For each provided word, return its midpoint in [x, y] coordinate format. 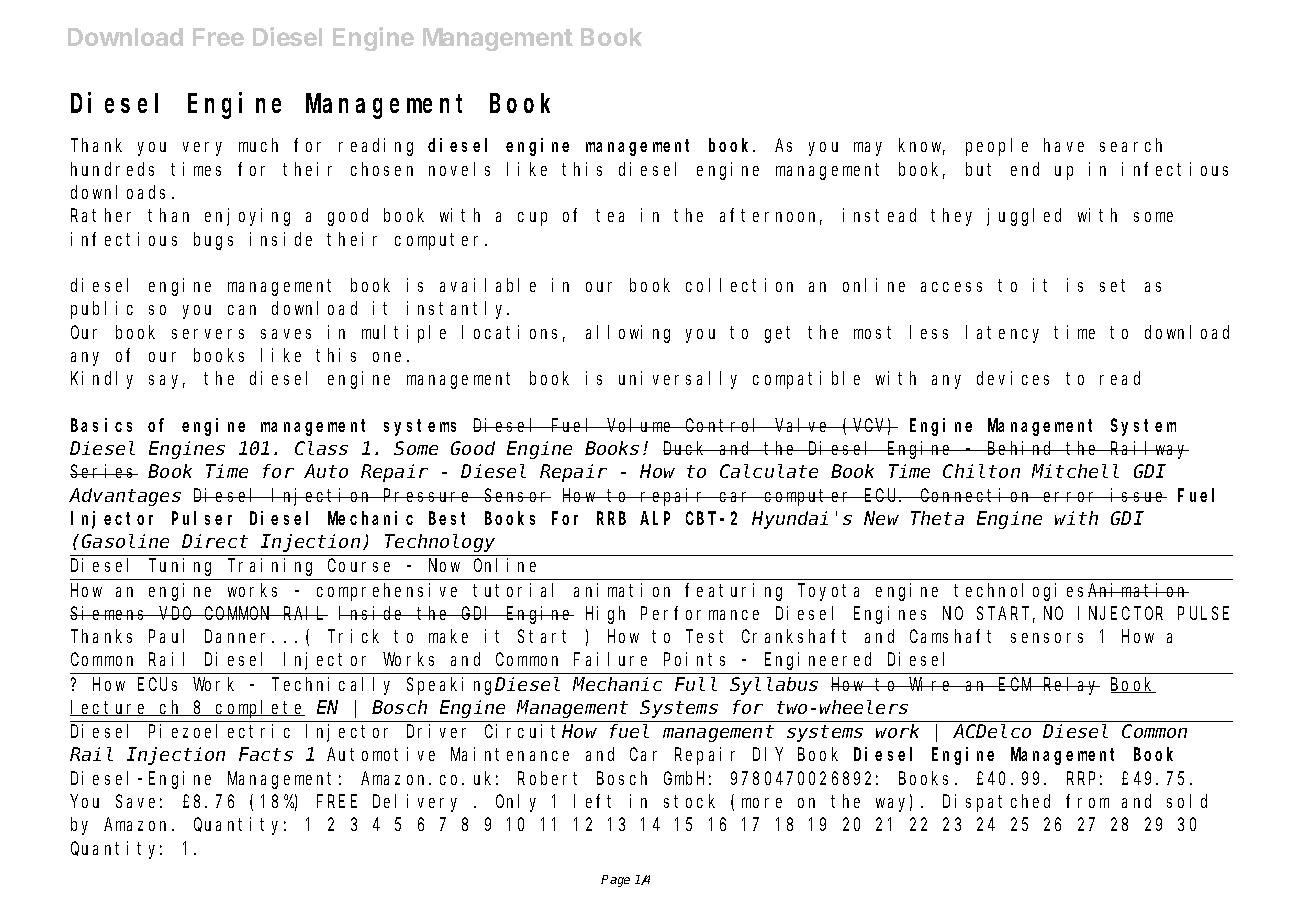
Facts [266, 755]
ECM [1016, 684]
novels [459, 169]
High [605, 615]
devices [1013, 378]
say [167, 382]
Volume [640, 425]
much [258, 145]
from [1087, 801]
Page [615, 881]
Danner [239, 637]
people [997, 147]
